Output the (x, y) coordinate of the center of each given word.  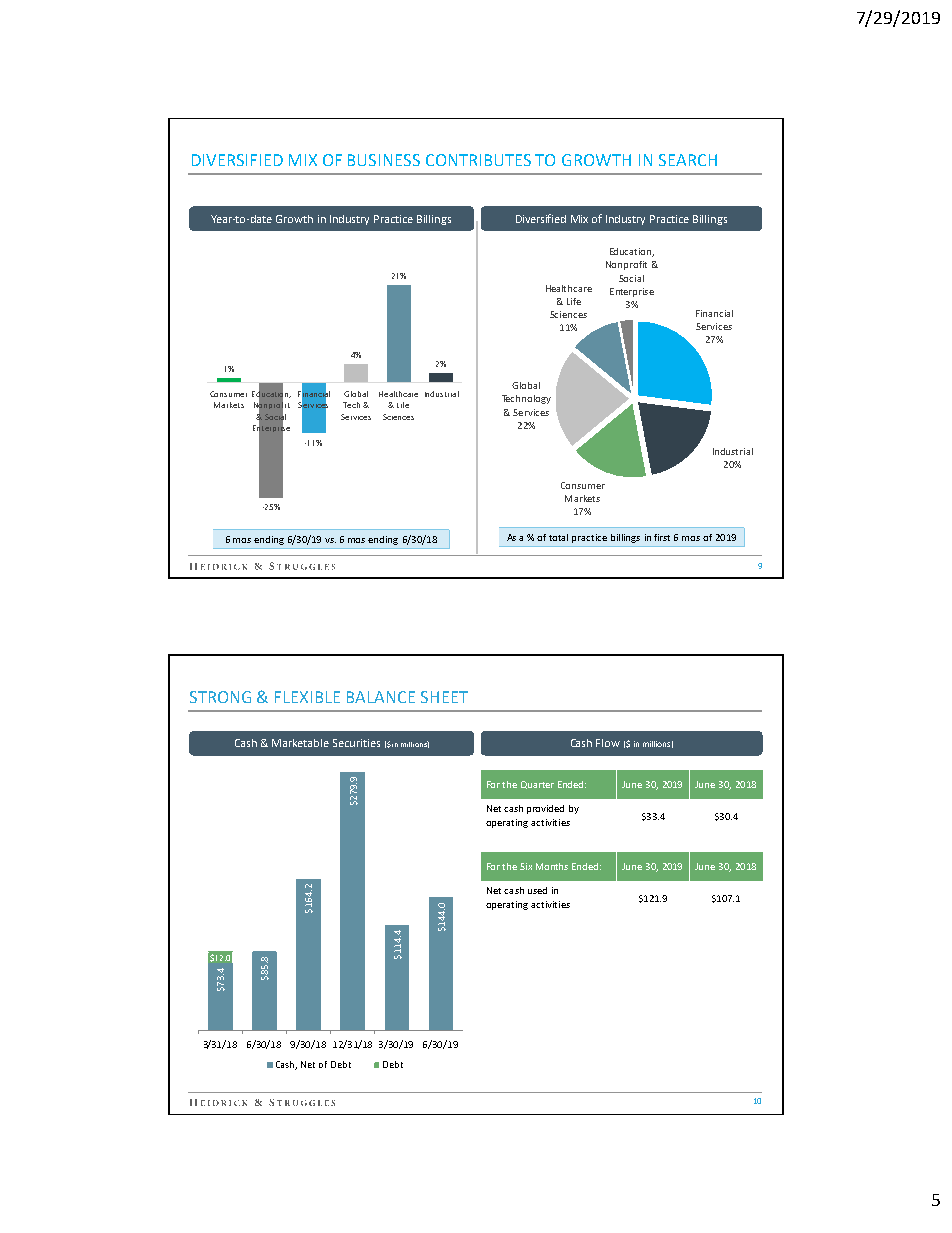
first (662, 537)
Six (526, 866)
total (558, 537)
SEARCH (688, 160)
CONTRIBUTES (478, 160)
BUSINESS (384, 160)
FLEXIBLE (307, 697)
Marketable (300, 743)
